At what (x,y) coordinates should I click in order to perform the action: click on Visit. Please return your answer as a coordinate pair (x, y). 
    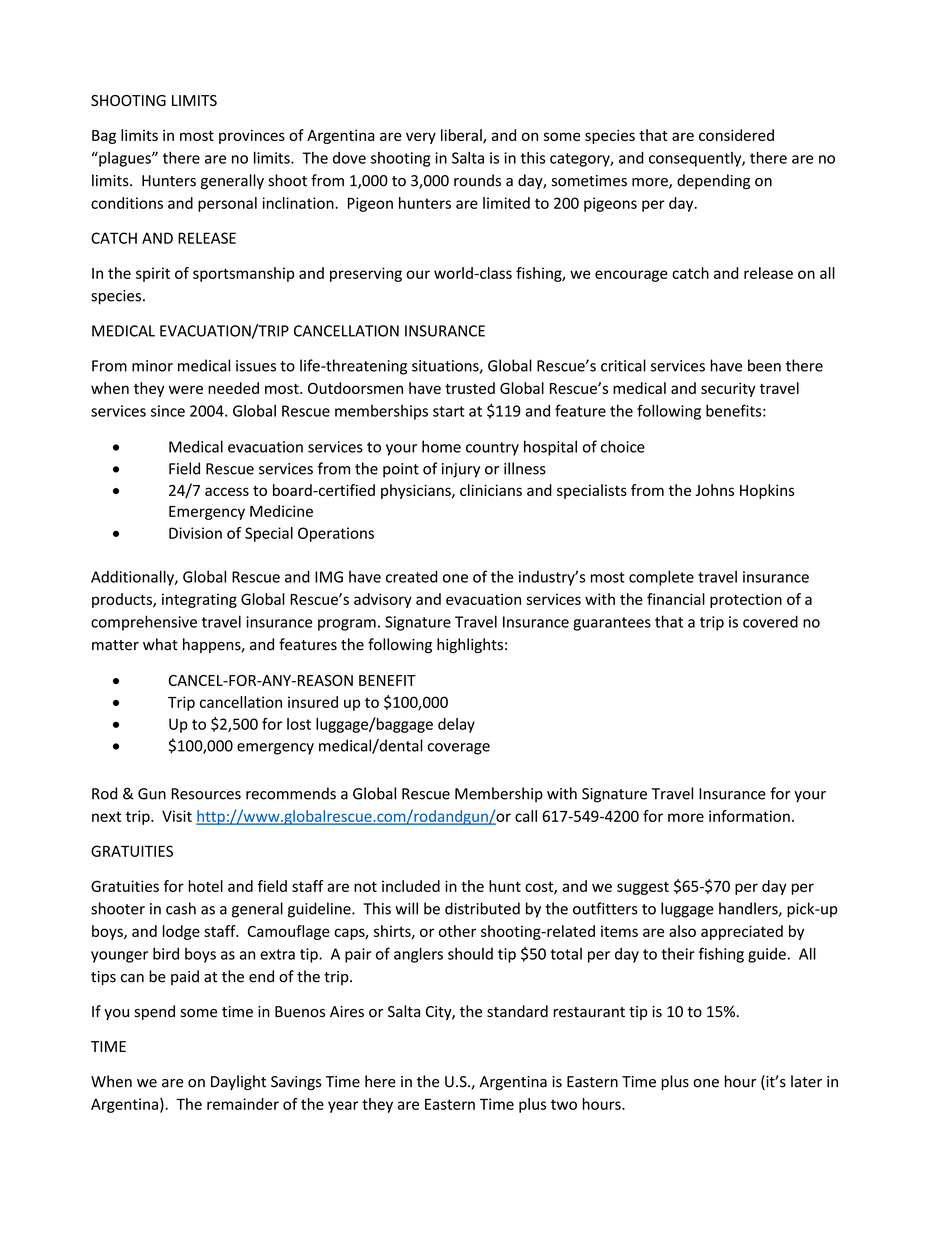
    Looking at the image, I should click on (177, 816).
